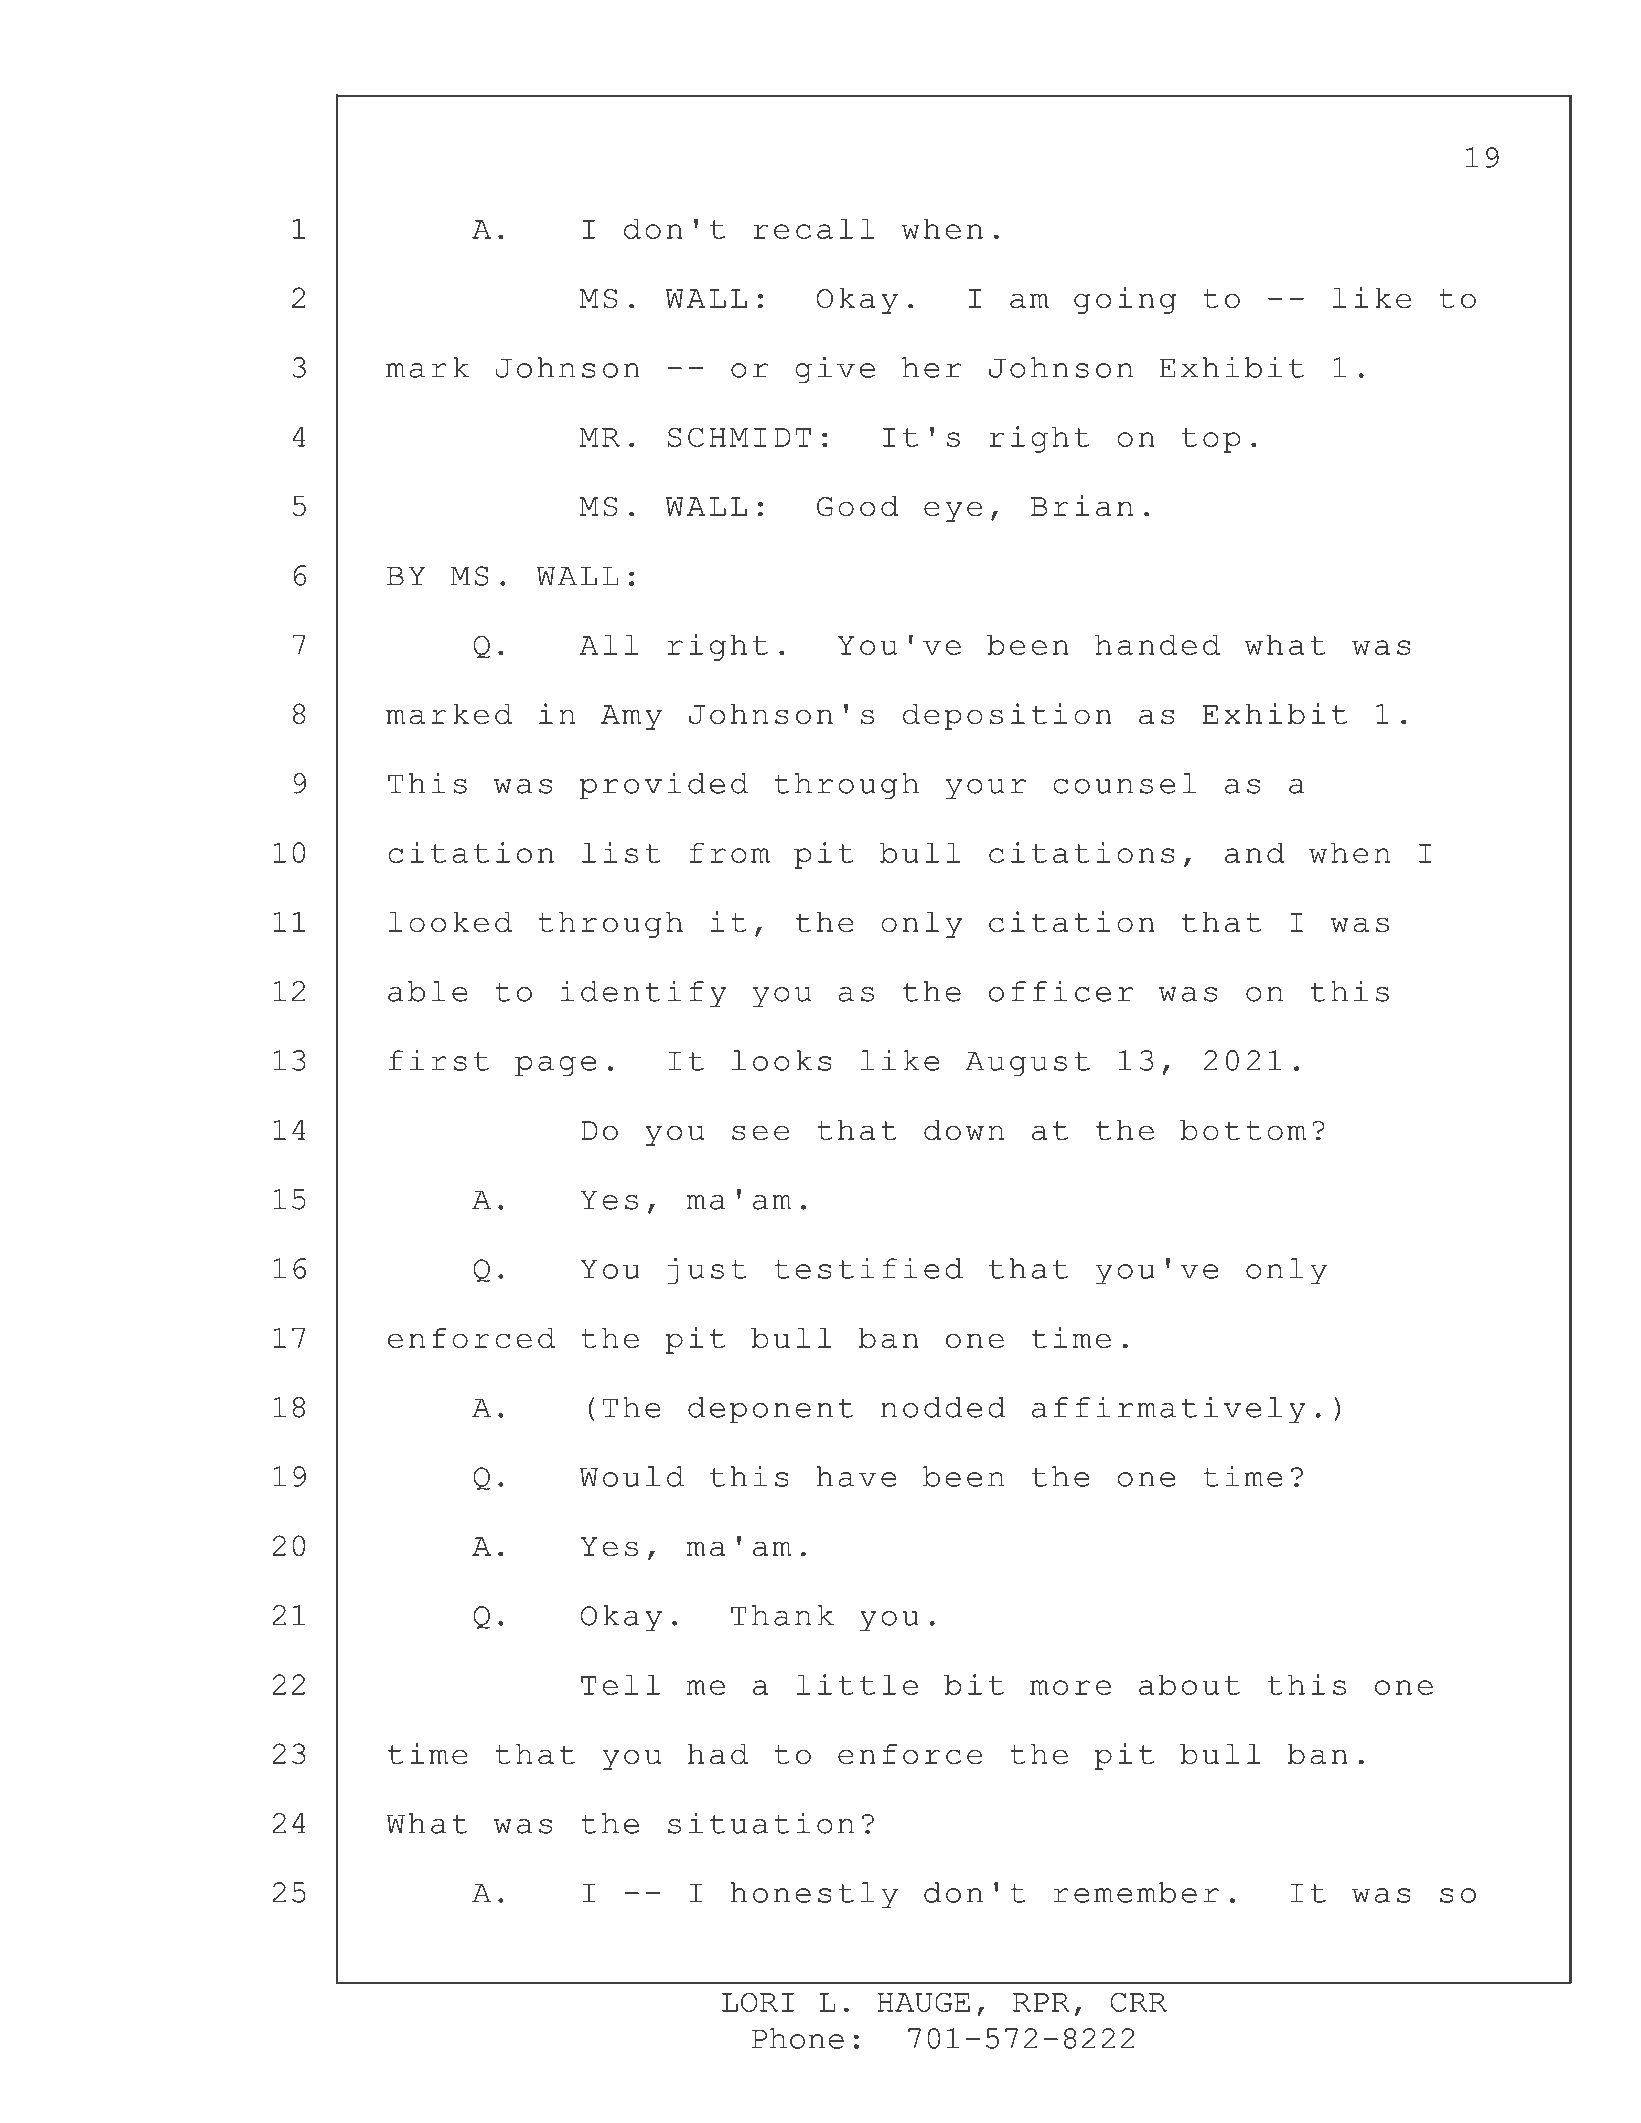 The width and height of the screenshot is (1641, 2123). Describe the element at coordinates (1125, 300) in the screenshot. I see `going` at that location.
